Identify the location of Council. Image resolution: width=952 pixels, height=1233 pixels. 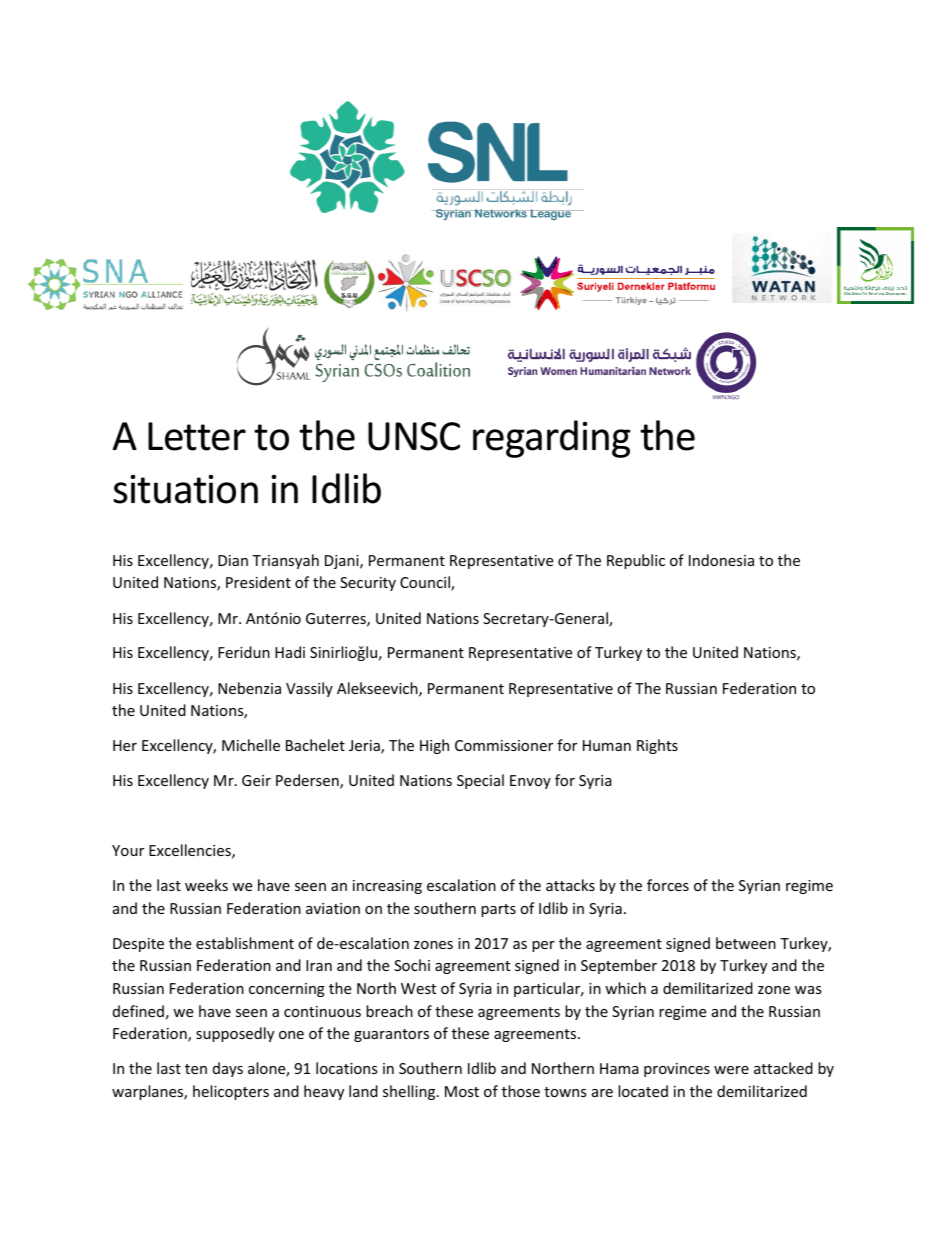
(426, 583).
